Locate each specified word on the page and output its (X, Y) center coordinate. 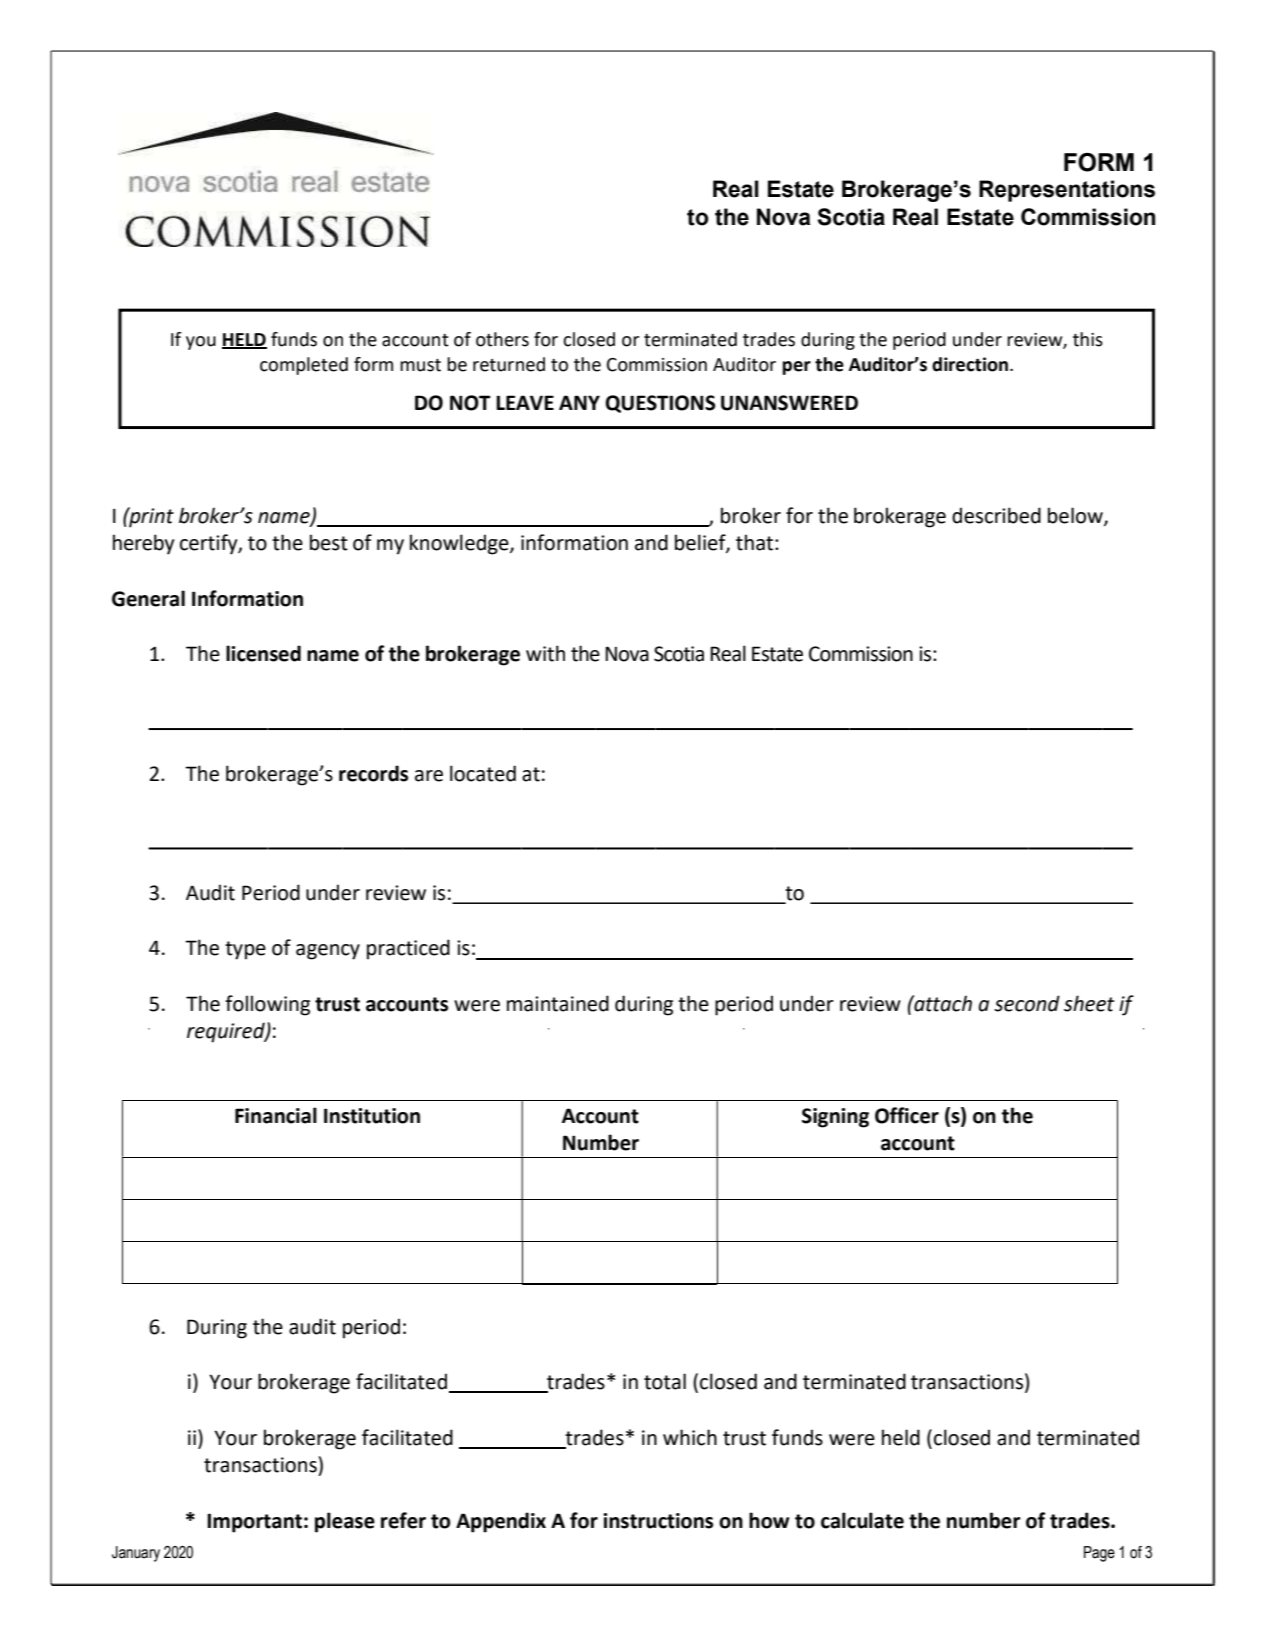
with (545, 653)
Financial (276, 1115)
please (345, 1522)
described (996, 515)
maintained (558, 1003)
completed (304, 366)
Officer (907, 1115)
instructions (658, 1521)
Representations (1067, 191)
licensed (263, 653)
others (502, 339)
